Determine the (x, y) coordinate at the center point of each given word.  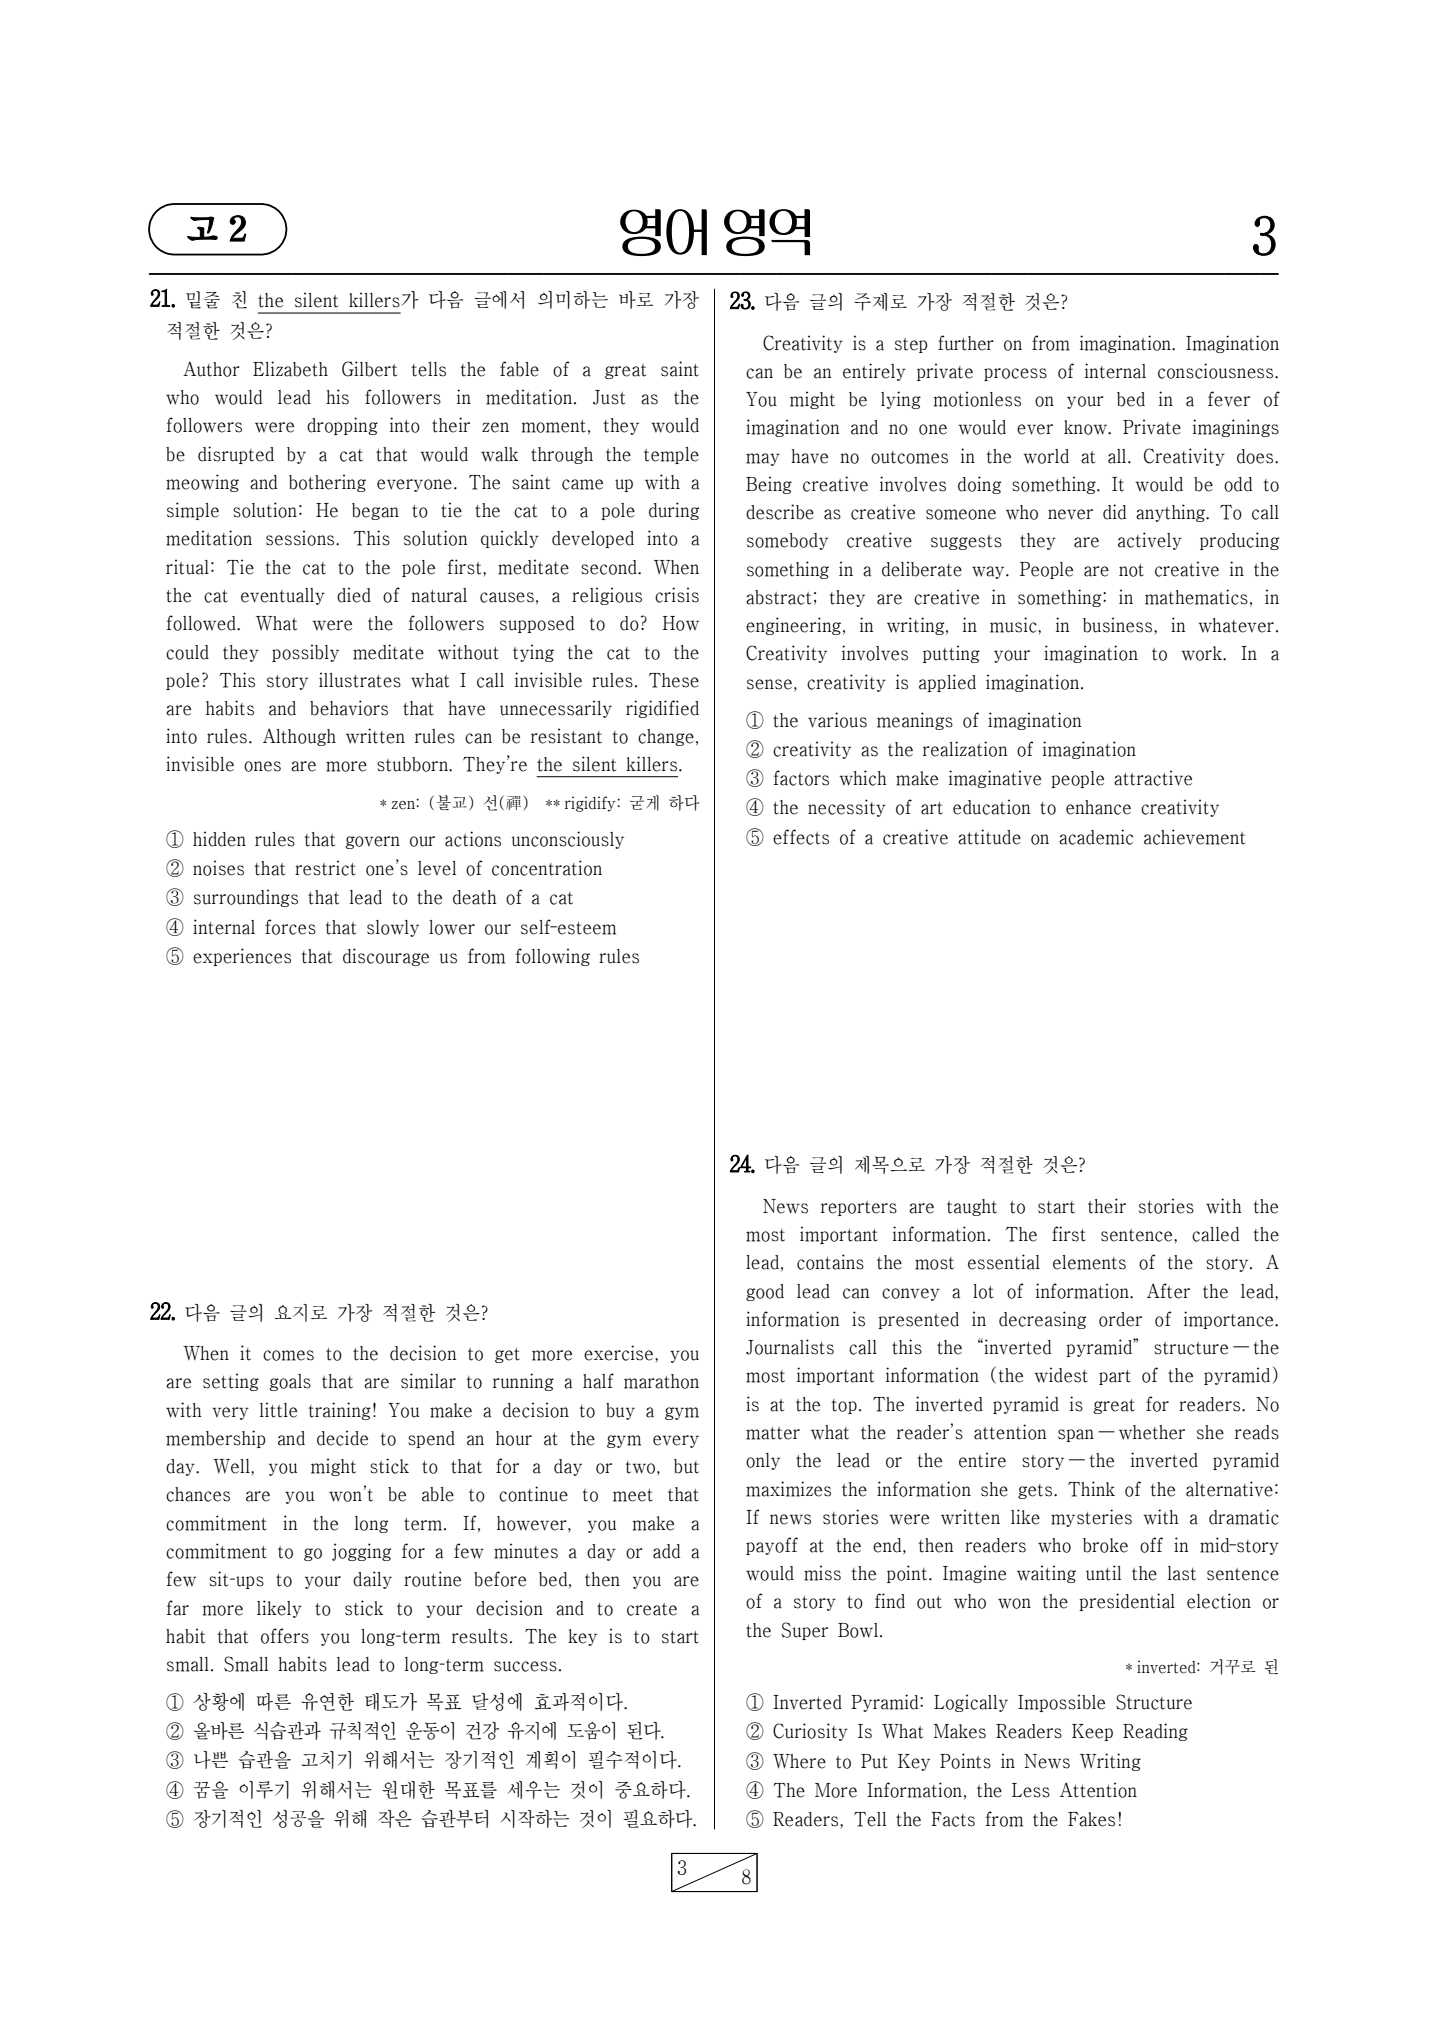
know (1087, 427)
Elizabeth (290, 369)
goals (290, 1382)
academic (1096, 837)
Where (799, 1761)
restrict (325, 868)
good (765, 1292)
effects (801, 837)
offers (285, 1636)
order (1120, 1319)
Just (609, 397)
